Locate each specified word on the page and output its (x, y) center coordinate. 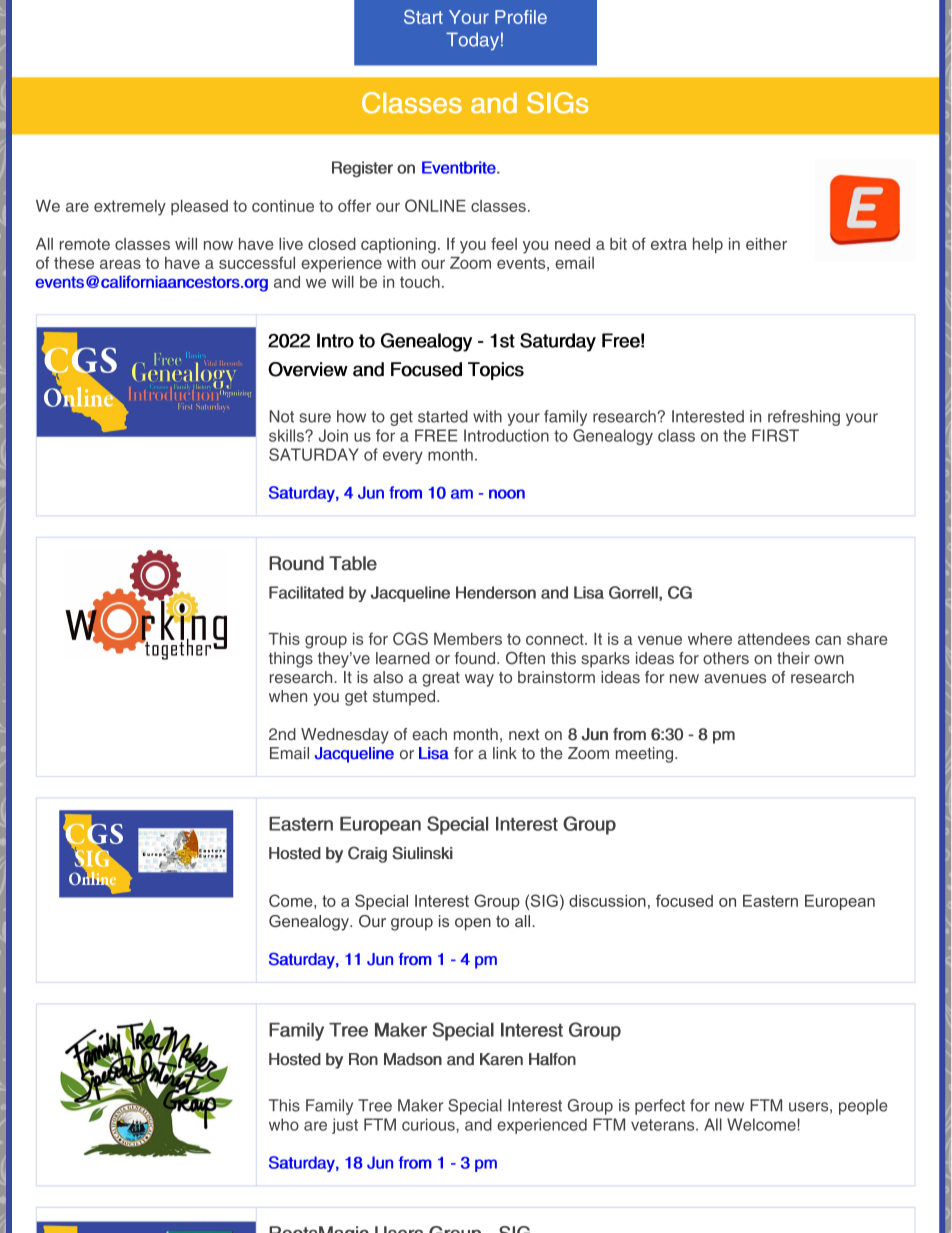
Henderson (496, 592)
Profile (521, 17)
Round (296, 563)
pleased (199, 207)
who (284, 1124)
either (766, 244)
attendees (774, 639)
